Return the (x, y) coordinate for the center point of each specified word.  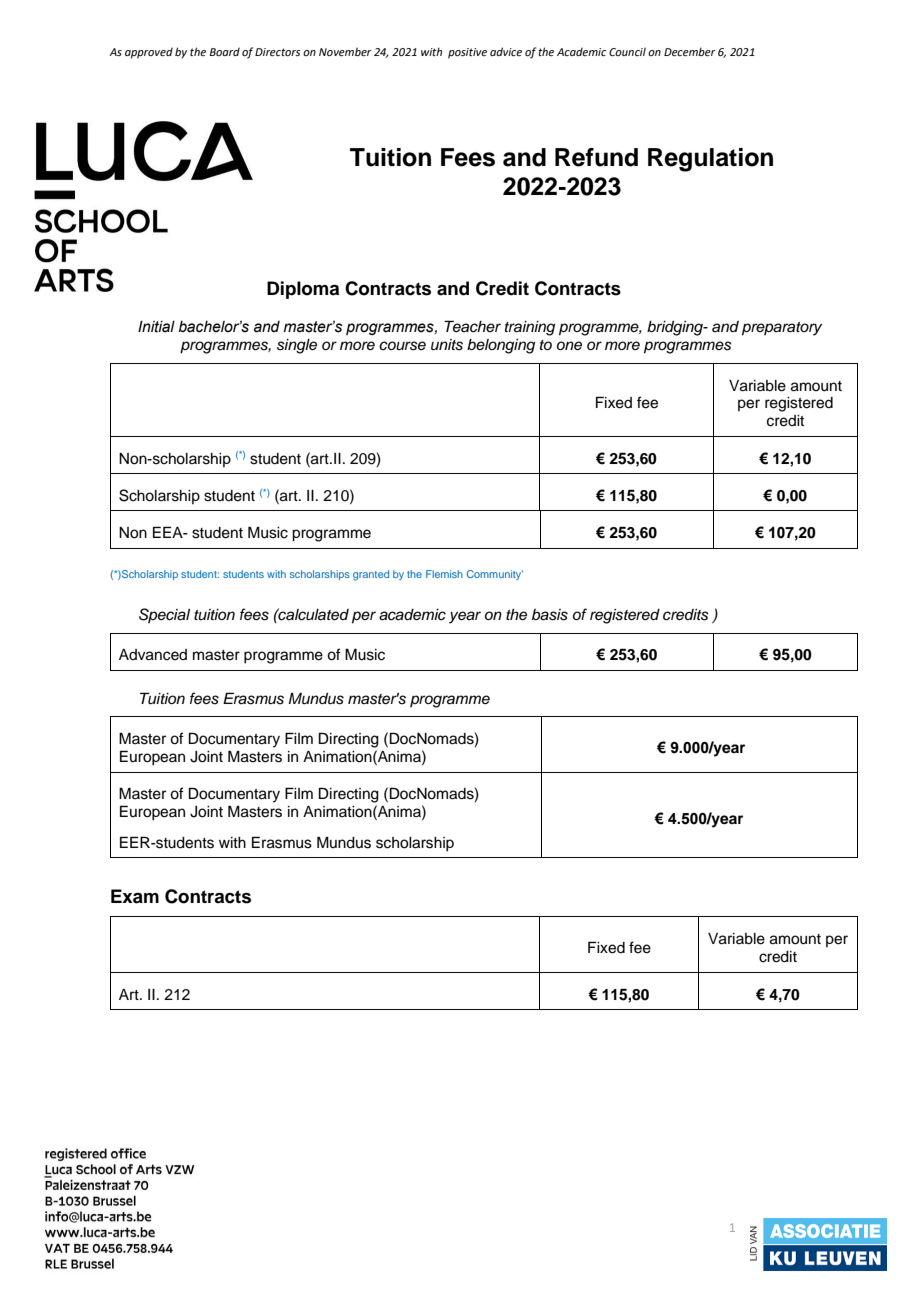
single (297, 346)
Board (225, 52)
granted (371, 575)
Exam (135, 896)
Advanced (153, 655)
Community (495, 575)
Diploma (303, 290)
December (690, 51)
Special (164, 615)
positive (467, 53)
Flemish (444, 574)
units (447, 345)
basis (550, 615)
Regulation (710, 160)
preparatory (782, 329)
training (530, 328)
